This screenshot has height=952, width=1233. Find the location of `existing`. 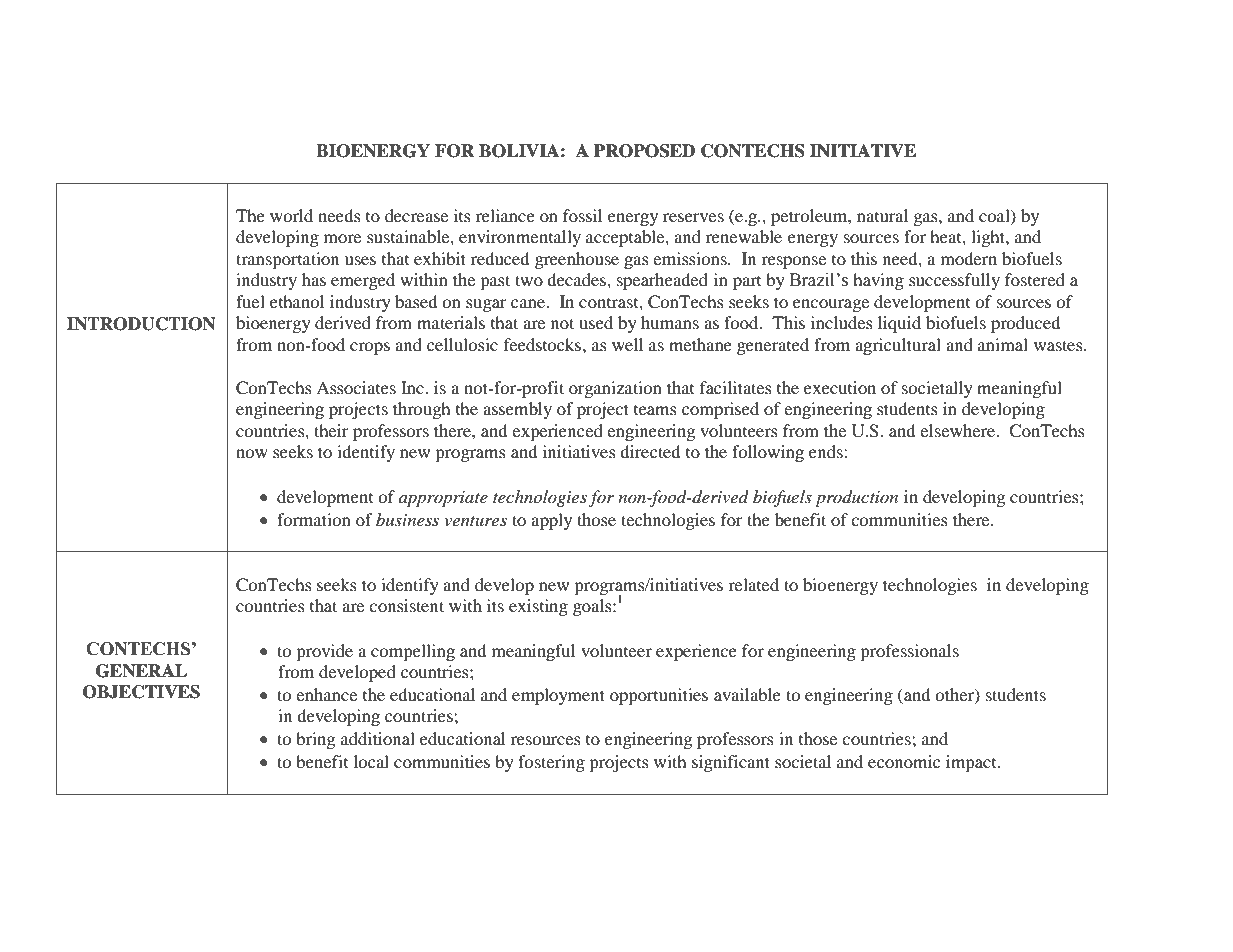

existing is located at coordinates (538, 607).
